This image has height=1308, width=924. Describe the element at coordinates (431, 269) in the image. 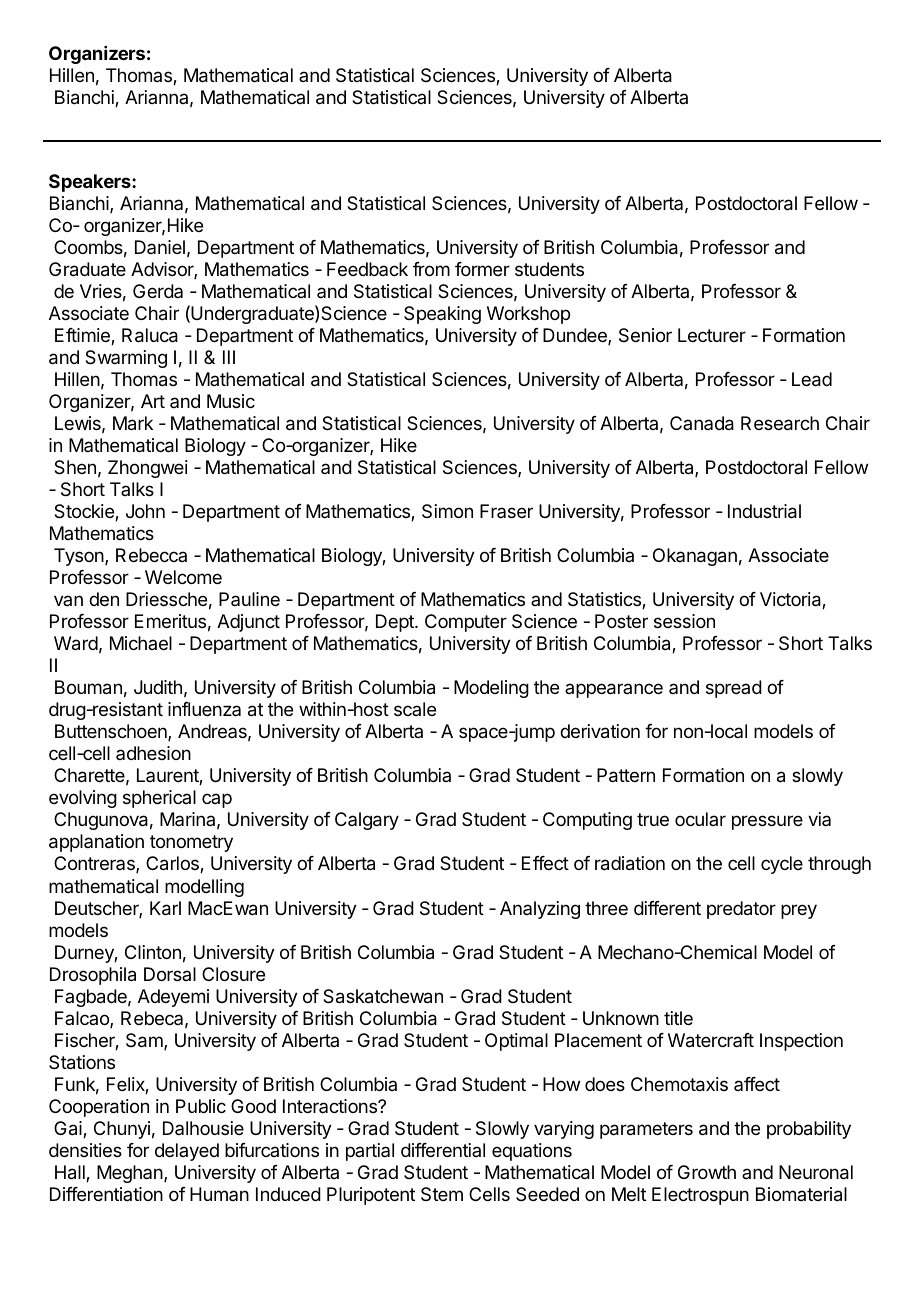

I see `from` at that location.
